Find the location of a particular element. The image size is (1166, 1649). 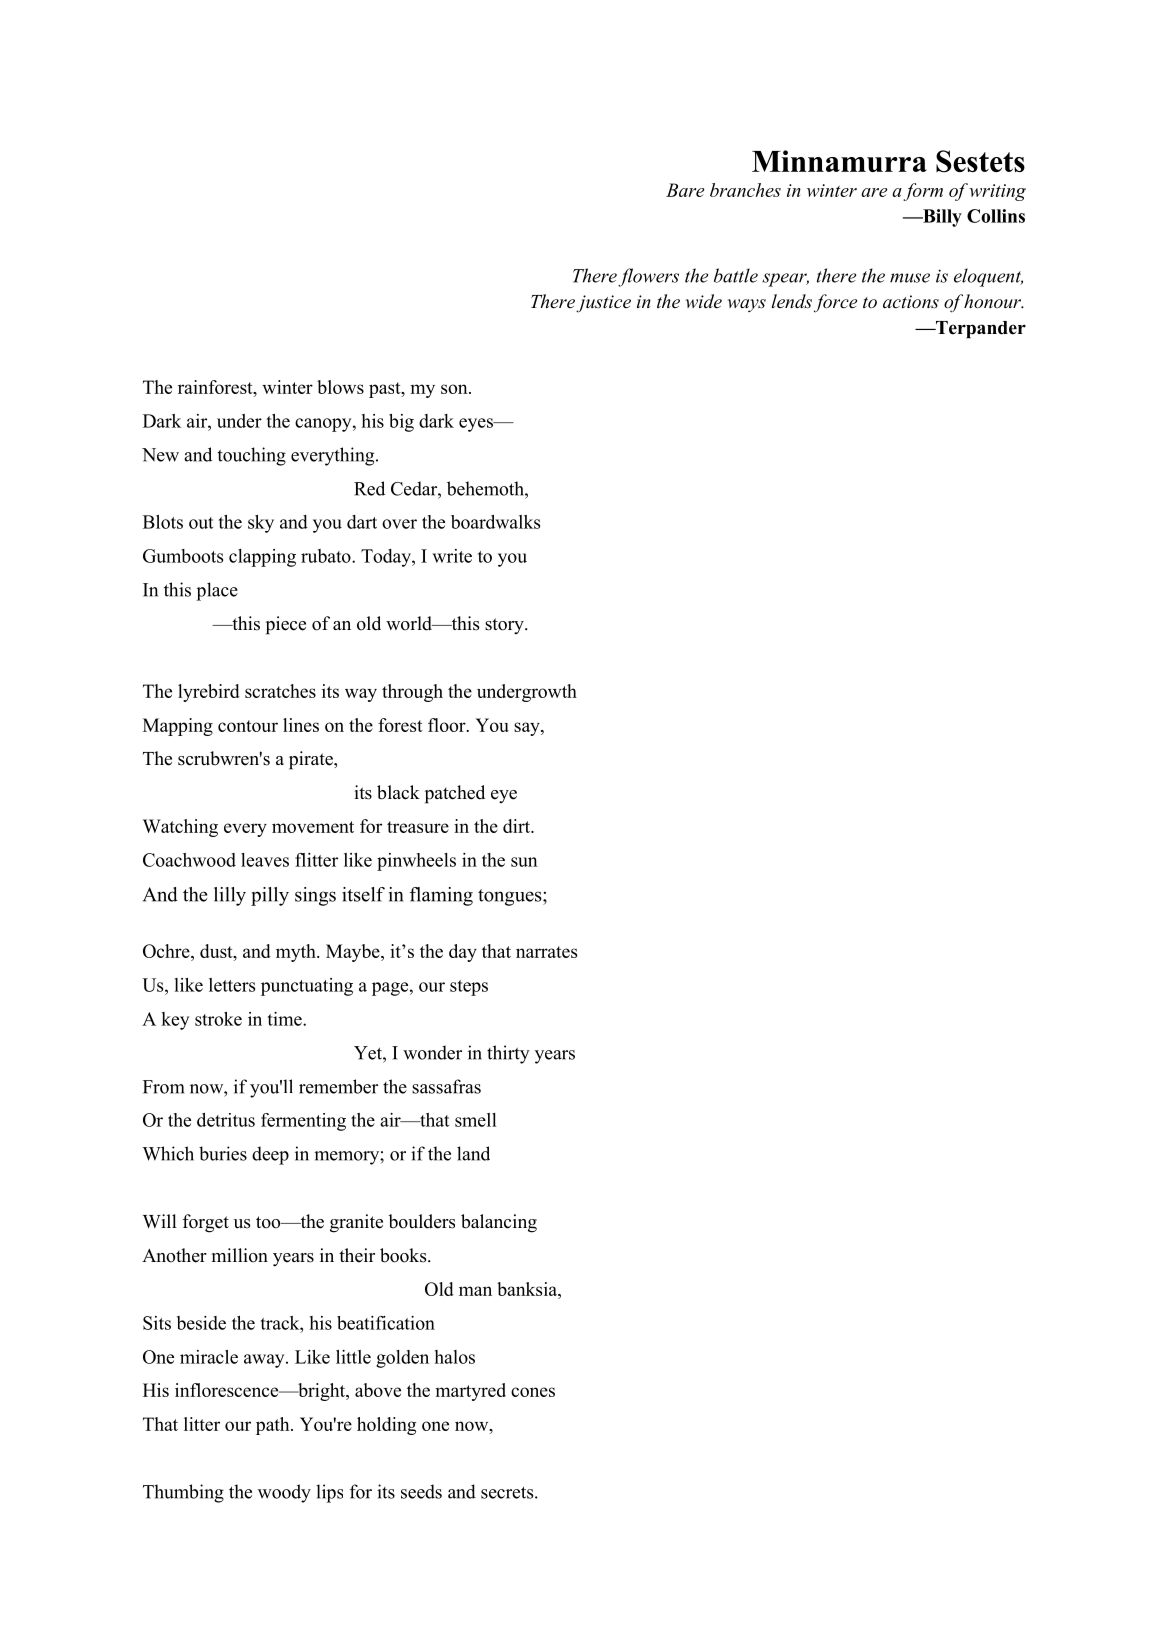

leaves is located at coordinates (265, 860).
